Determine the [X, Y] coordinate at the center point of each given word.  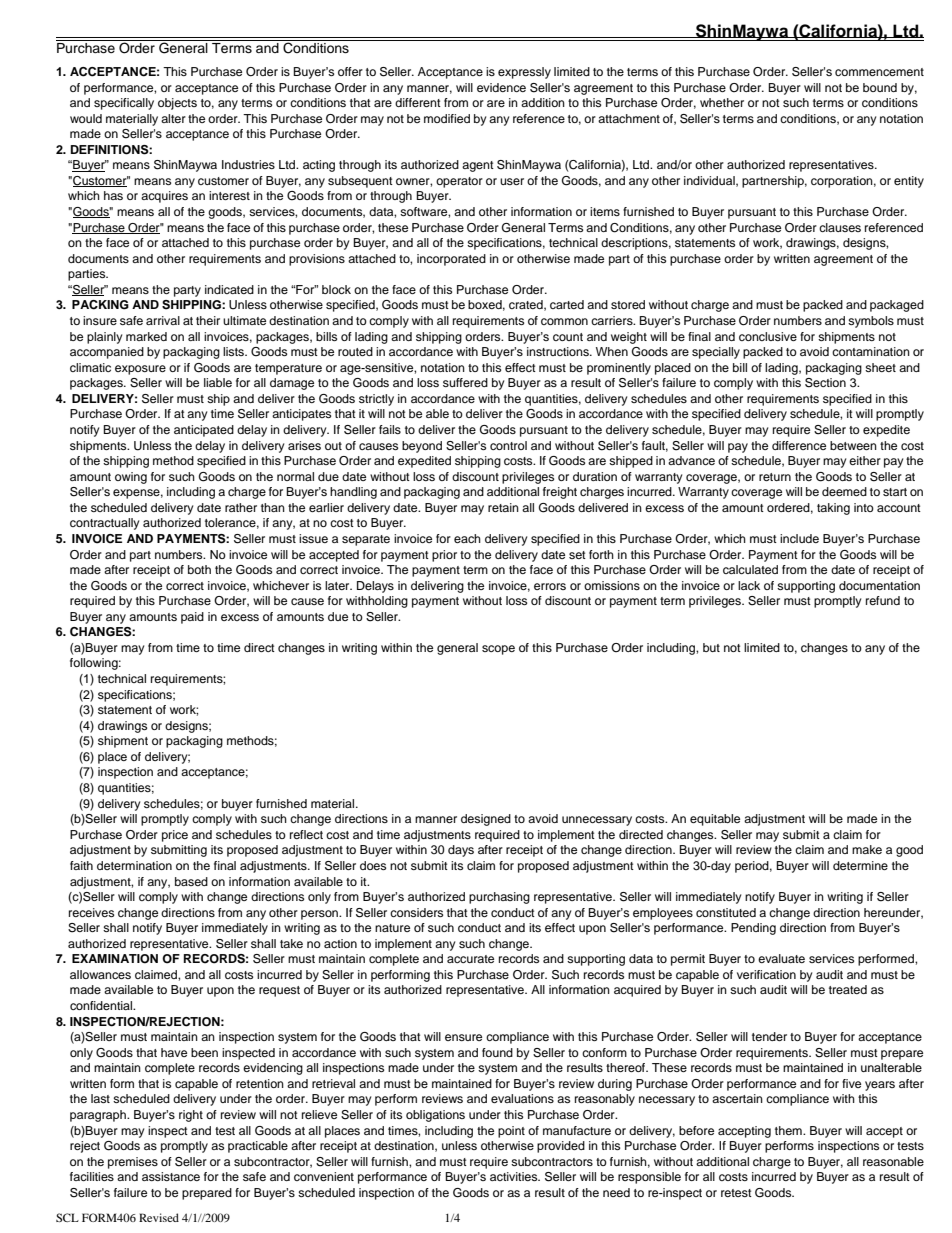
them [789, 1130]
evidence [501, 87]
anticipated [204, 431]
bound [880, 87]
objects [177, 104]
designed [486, 820]
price [175, 836]
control [508, 445]
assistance [171, 1176]
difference [799, 445]
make [867, 849]
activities [515, 1176]
